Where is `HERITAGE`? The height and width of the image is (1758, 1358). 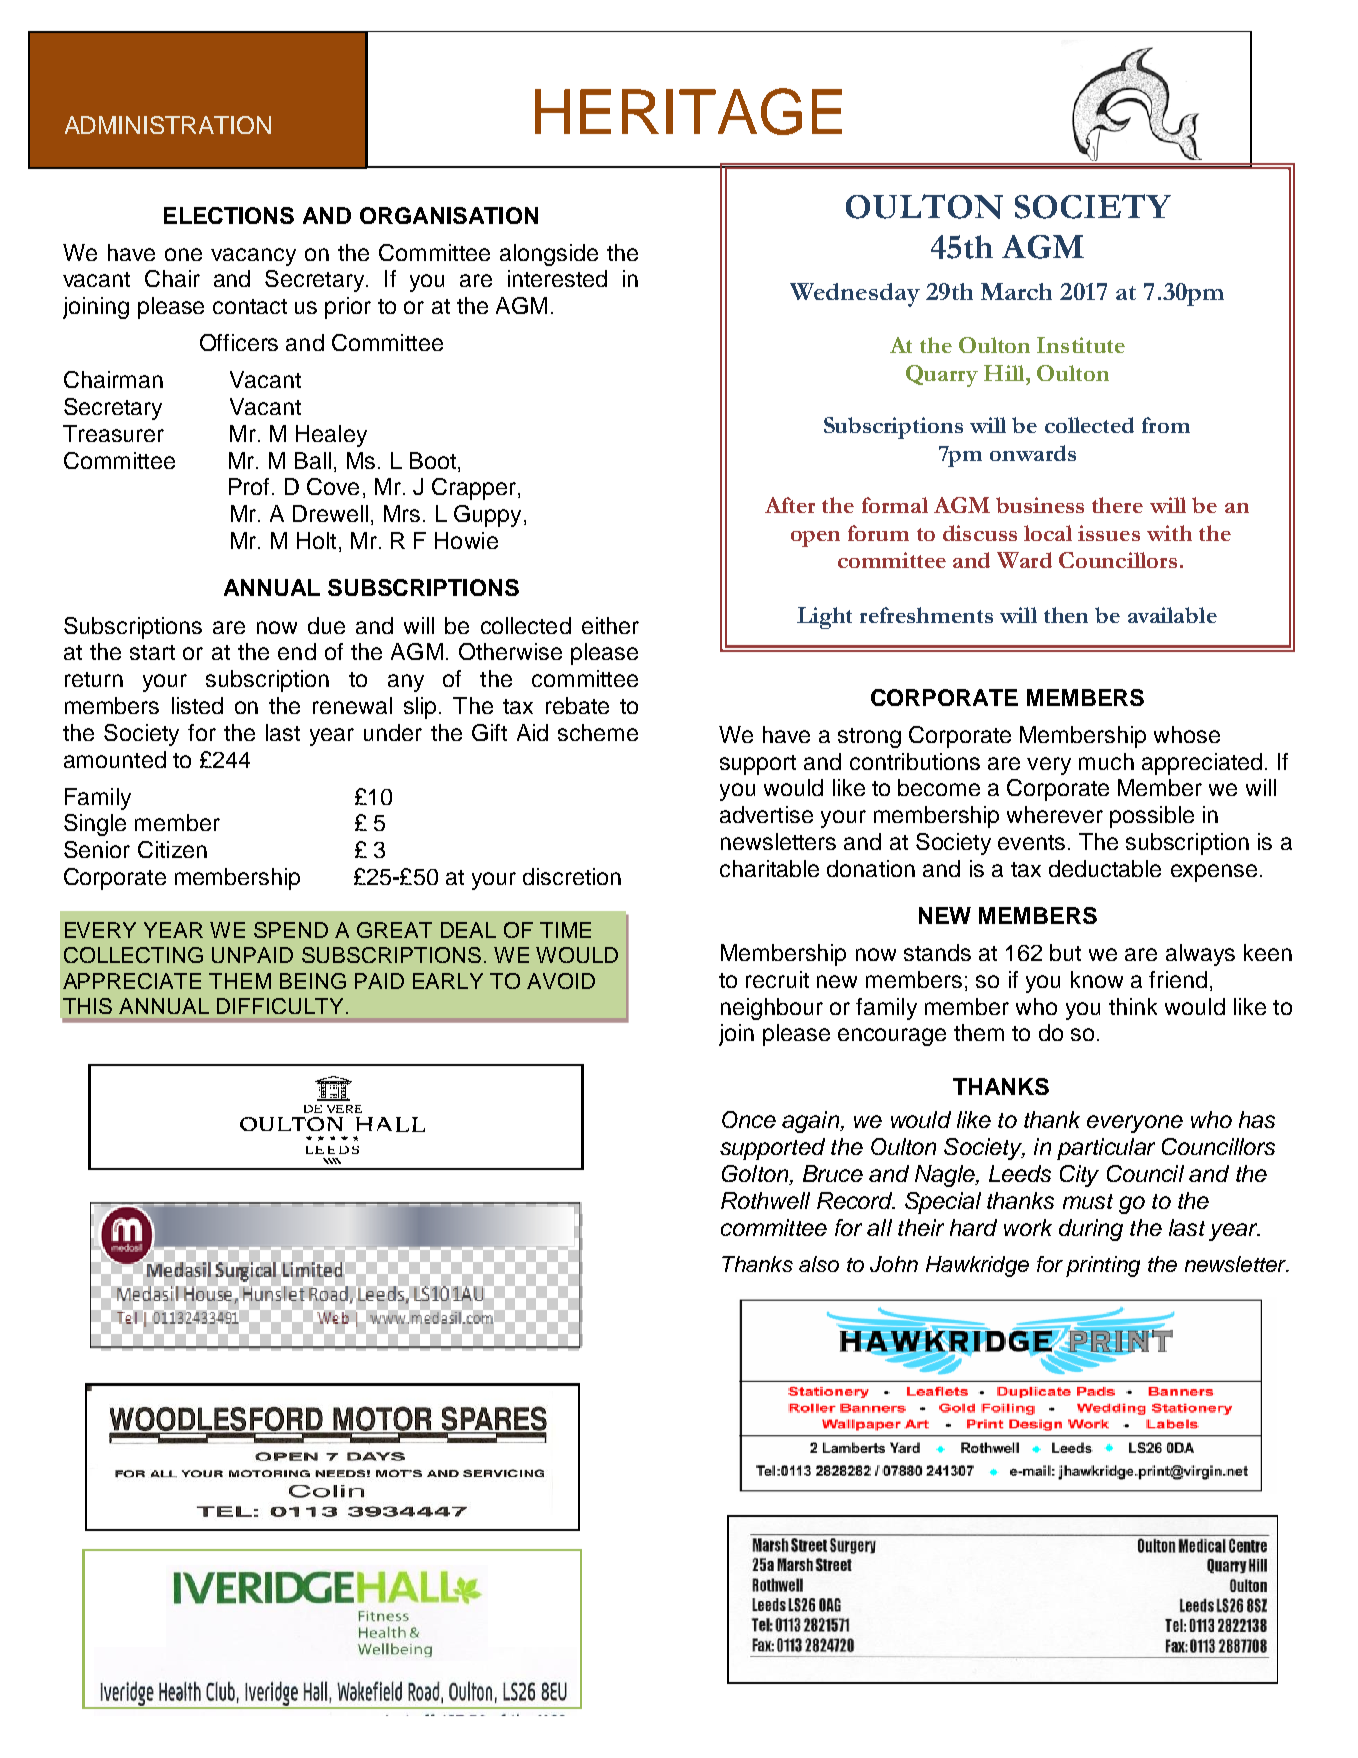 HERITAGE is located at coordinates (688, 111).
